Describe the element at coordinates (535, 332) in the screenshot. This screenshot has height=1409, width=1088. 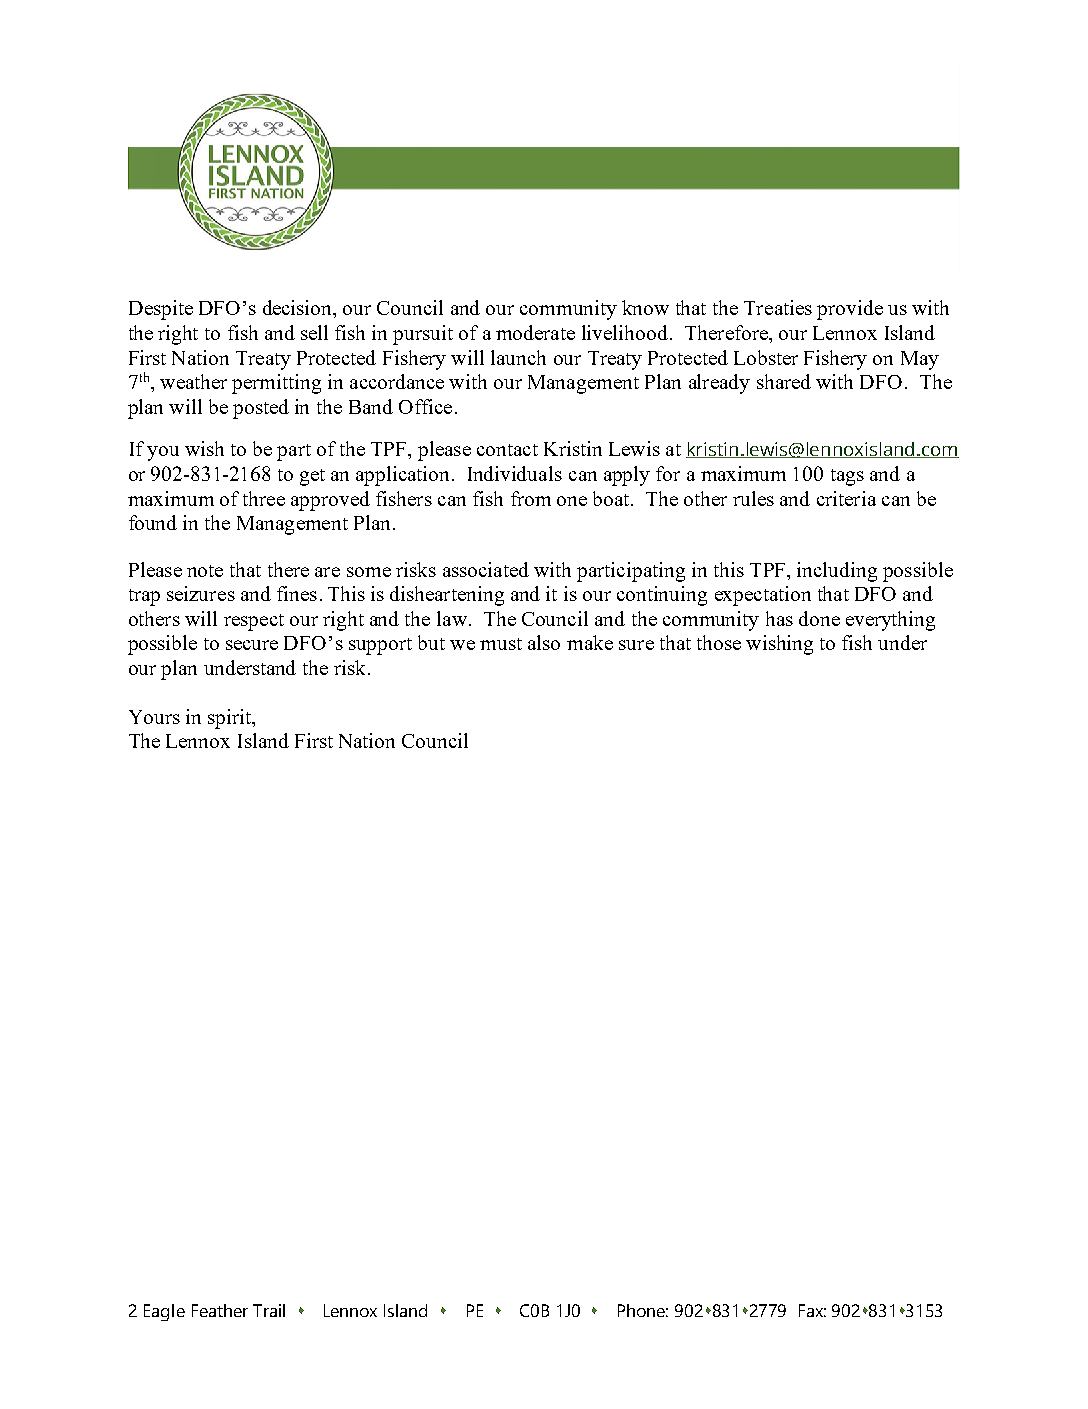
I see `moderate` at that location.
